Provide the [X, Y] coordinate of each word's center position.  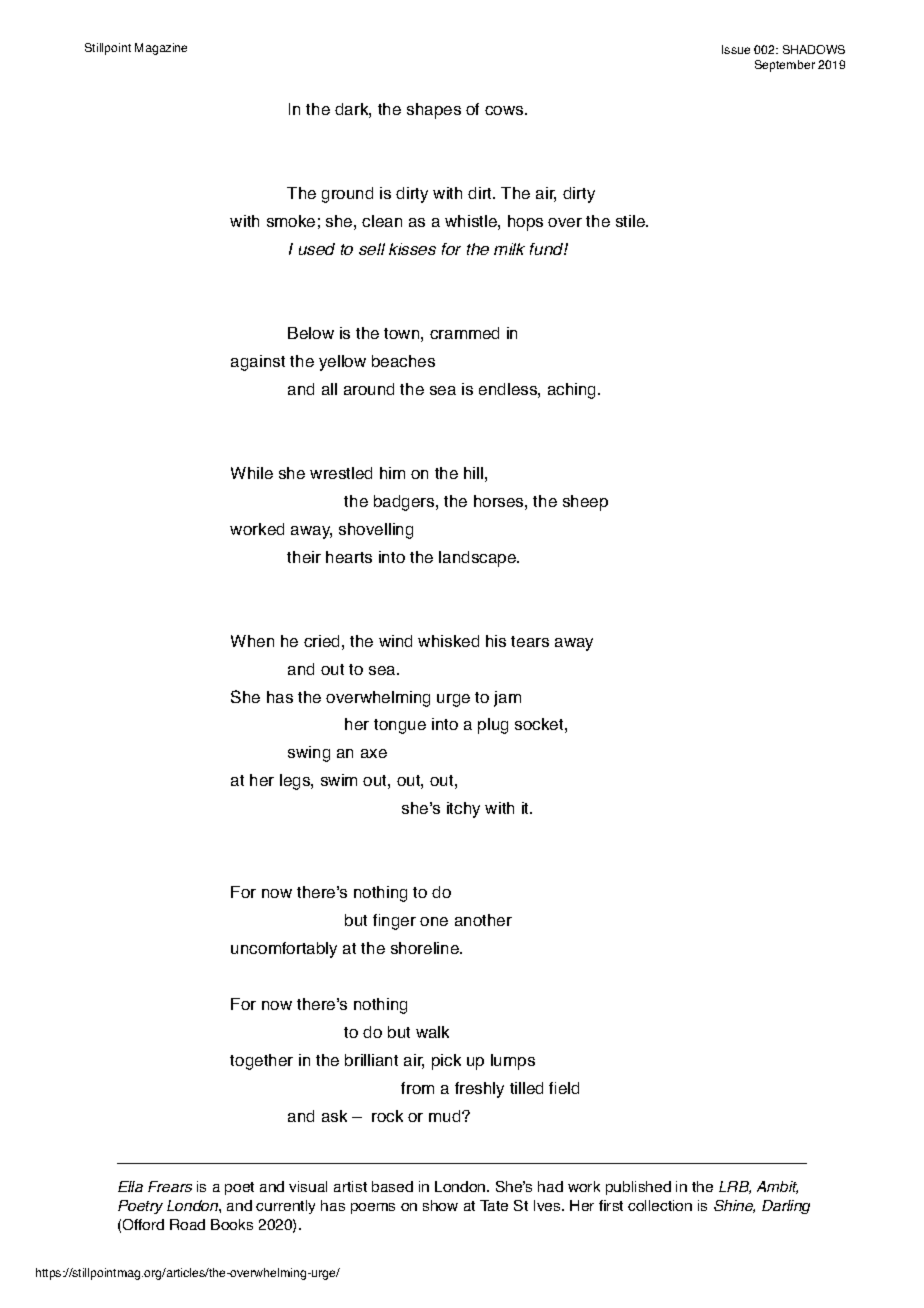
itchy [463, 810]
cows [505, 110]
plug [493, 726]
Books [232, 1224]
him [392, 473]
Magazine [161, 49]
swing [309, 754]
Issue [736, 49]
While [252, 473]
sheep [585, 503]
